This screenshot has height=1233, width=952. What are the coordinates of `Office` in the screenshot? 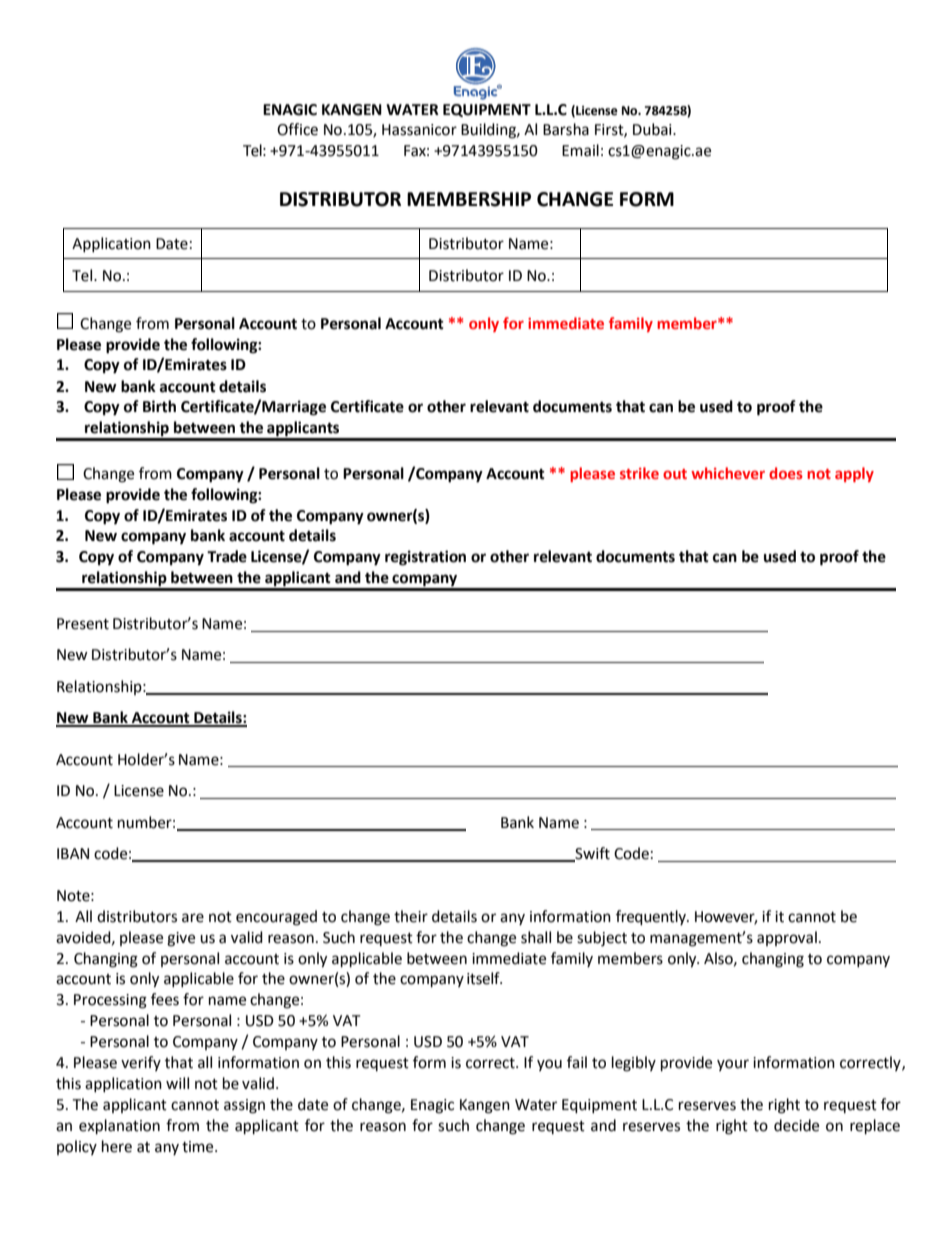 It's located at (297, 129).
